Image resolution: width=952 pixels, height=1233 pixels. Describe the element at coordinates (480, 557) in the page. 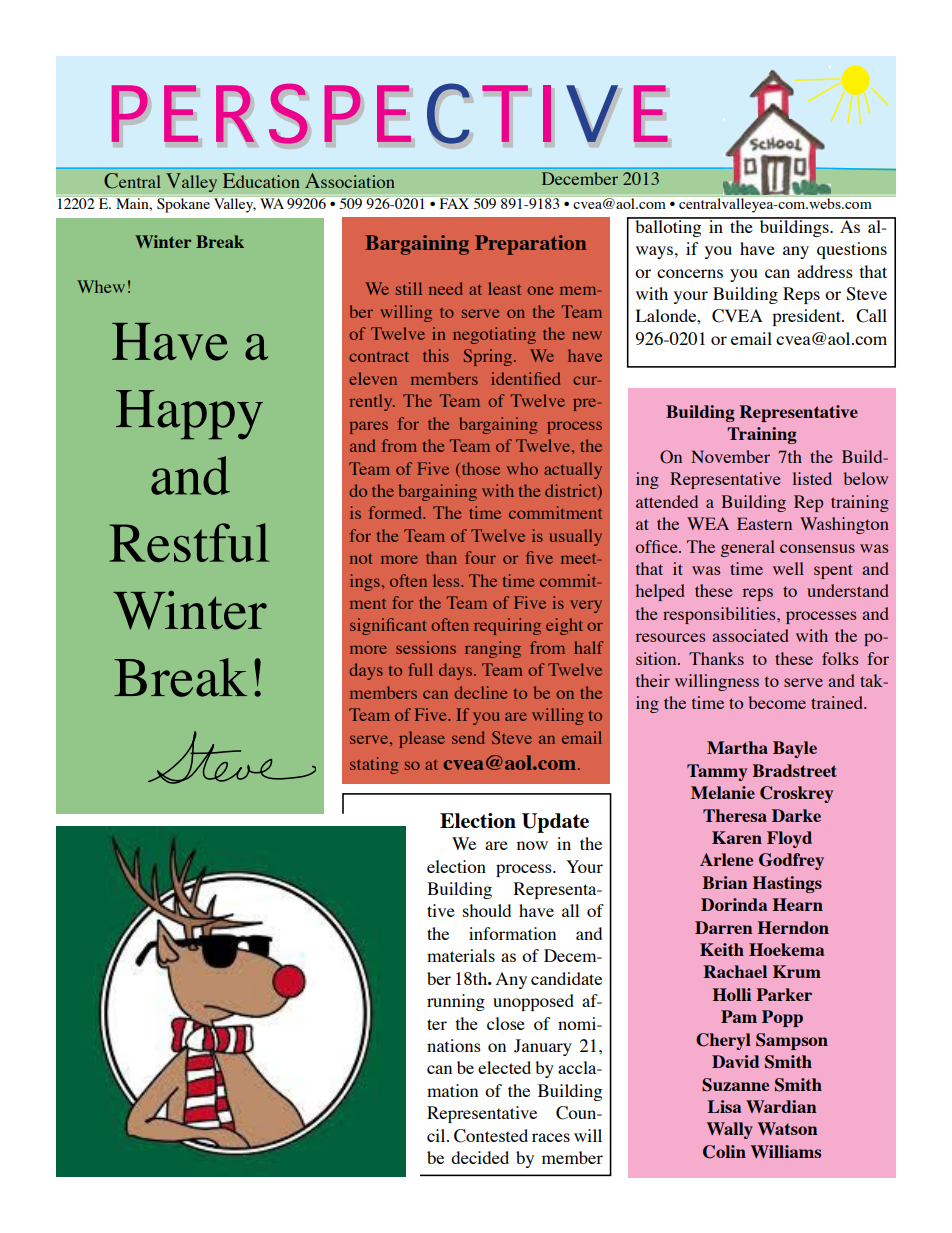

I see `four` at that location.
